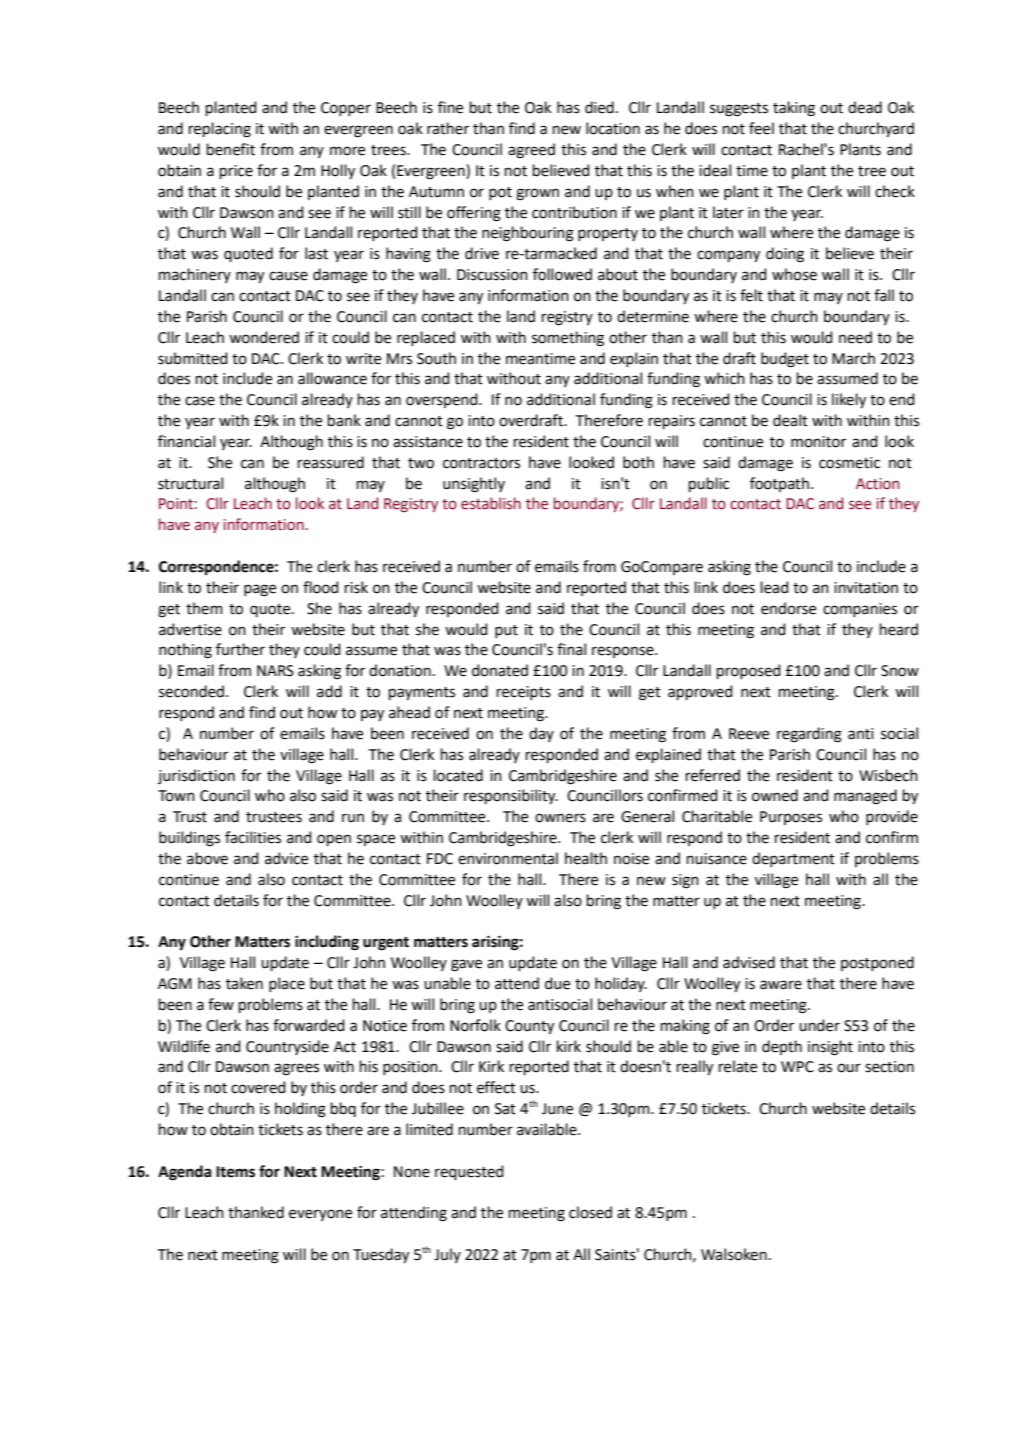  What do you see at coordinates (200, 401) in the screenshot?
I see `case` at bounding box center [200, 401].
